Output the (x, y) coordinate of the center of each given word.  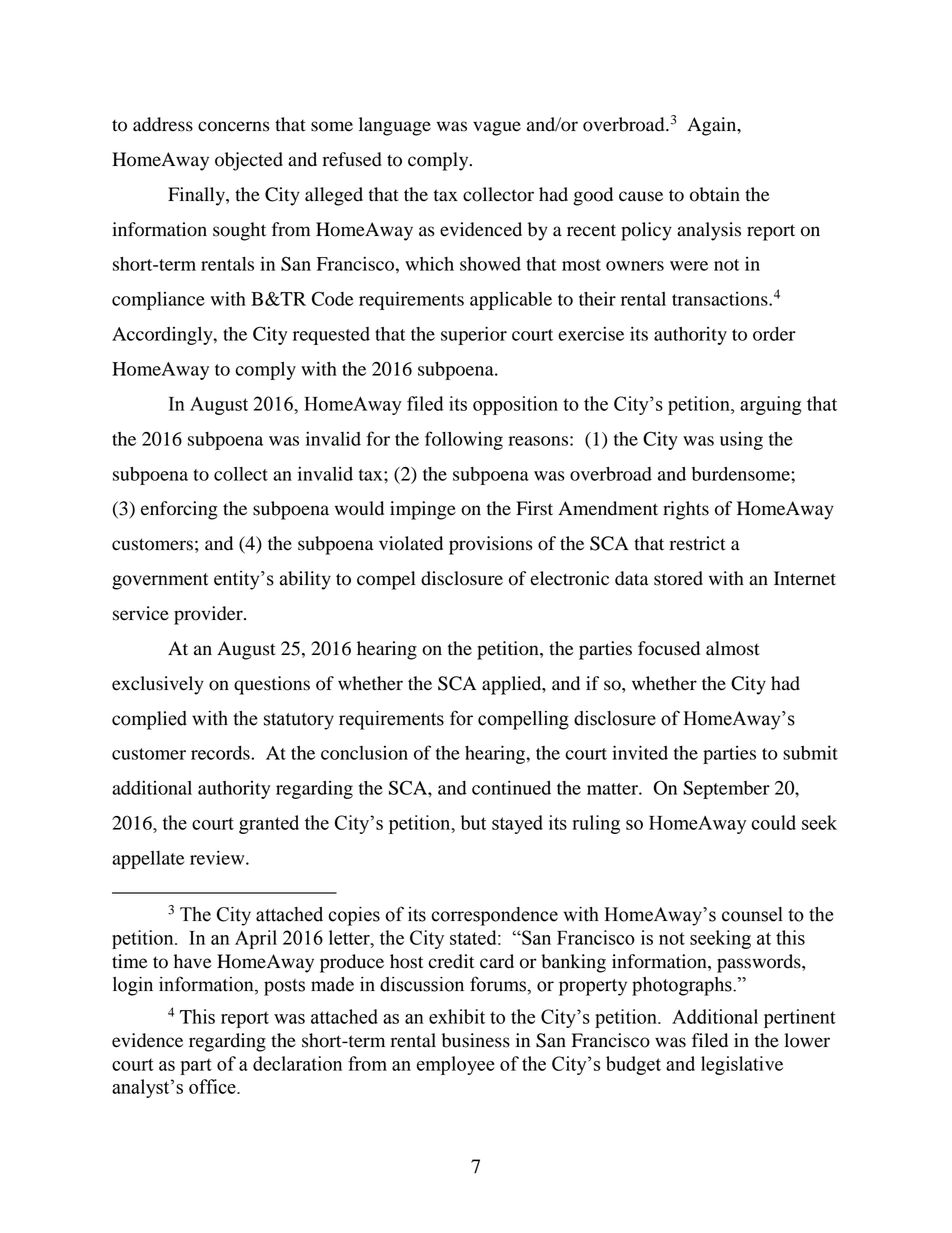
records (221, 753)
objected (249, 161)
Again (713, 126)
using (741, 441)
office (213, 1086)
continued (511, 787)
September (726, 789)
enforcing (179, 510)
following (464, 440)
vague (497, 128)
